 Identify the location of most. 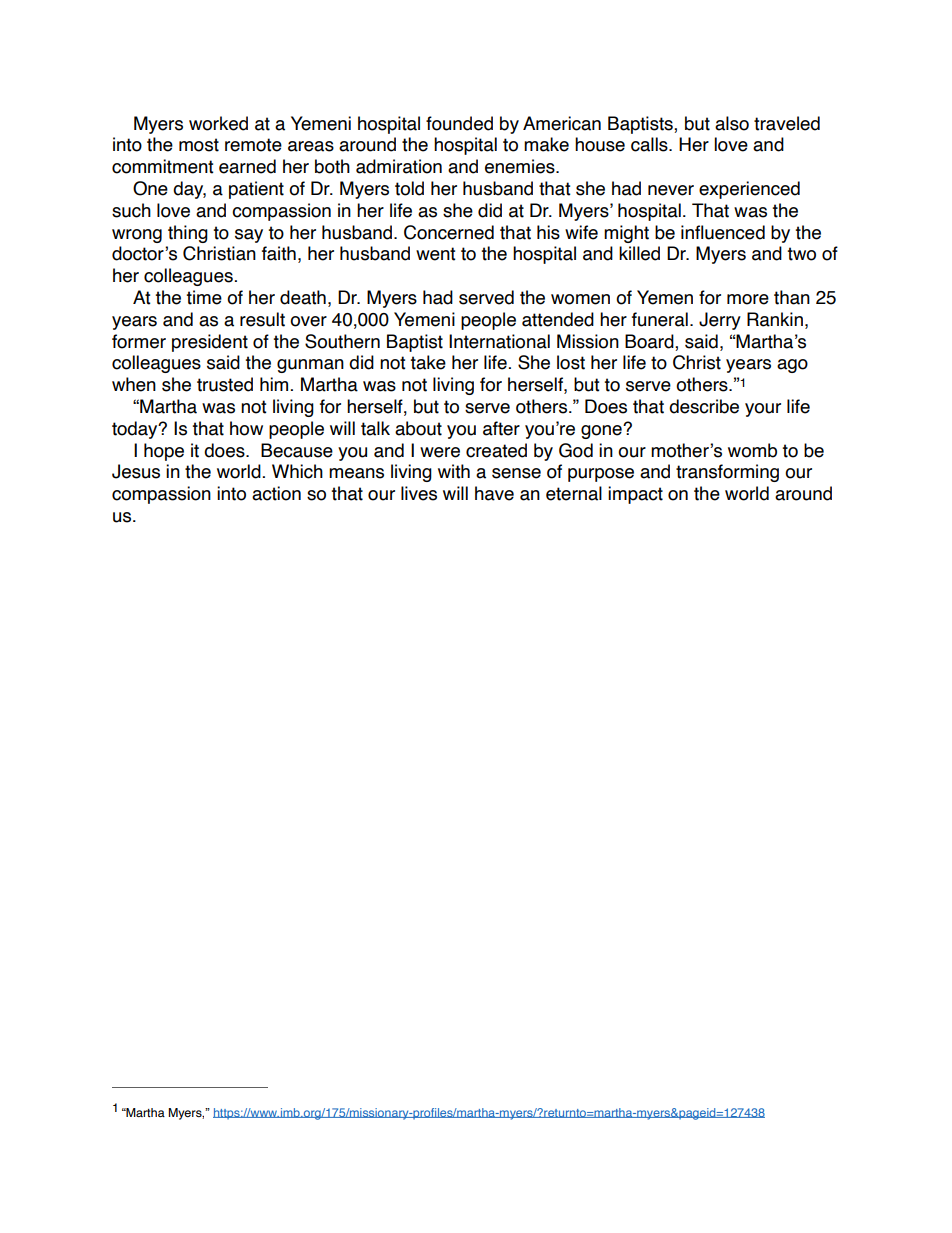
(199, 145).
